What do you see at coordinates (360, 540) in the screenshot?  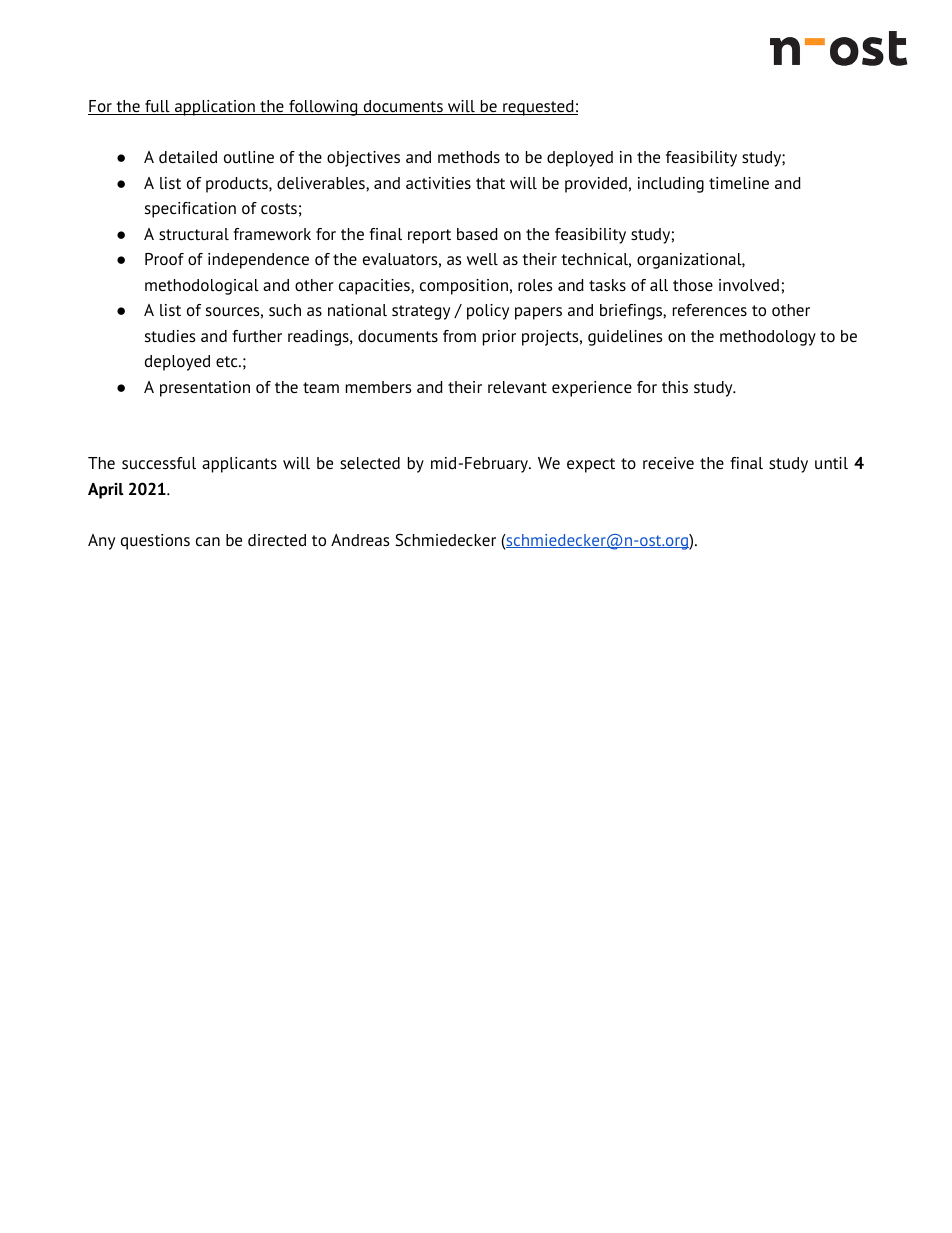 I see `Andreas` at bounding box center [360, 540].
